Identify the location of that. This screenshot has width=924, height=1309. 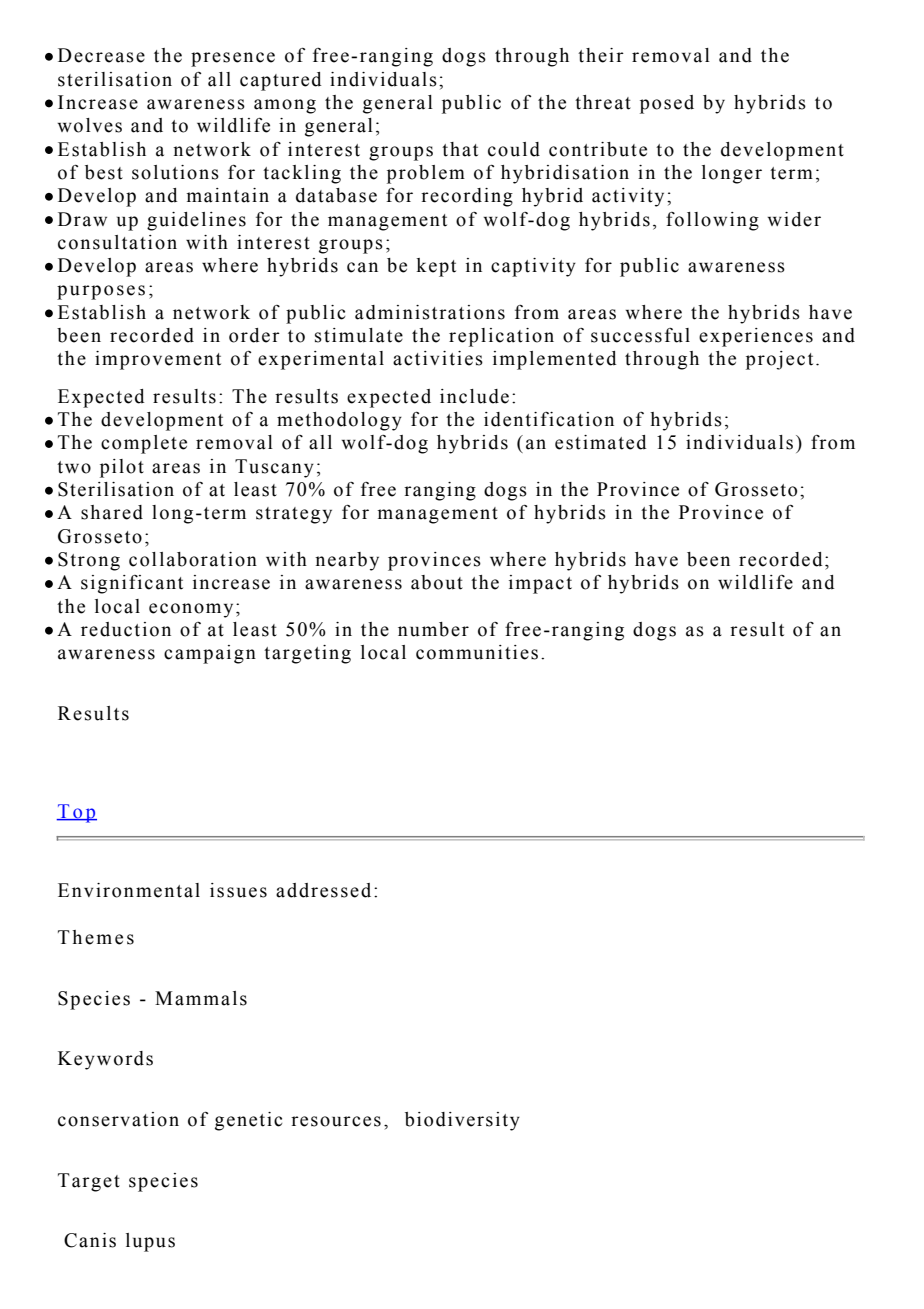
(460, 149).
